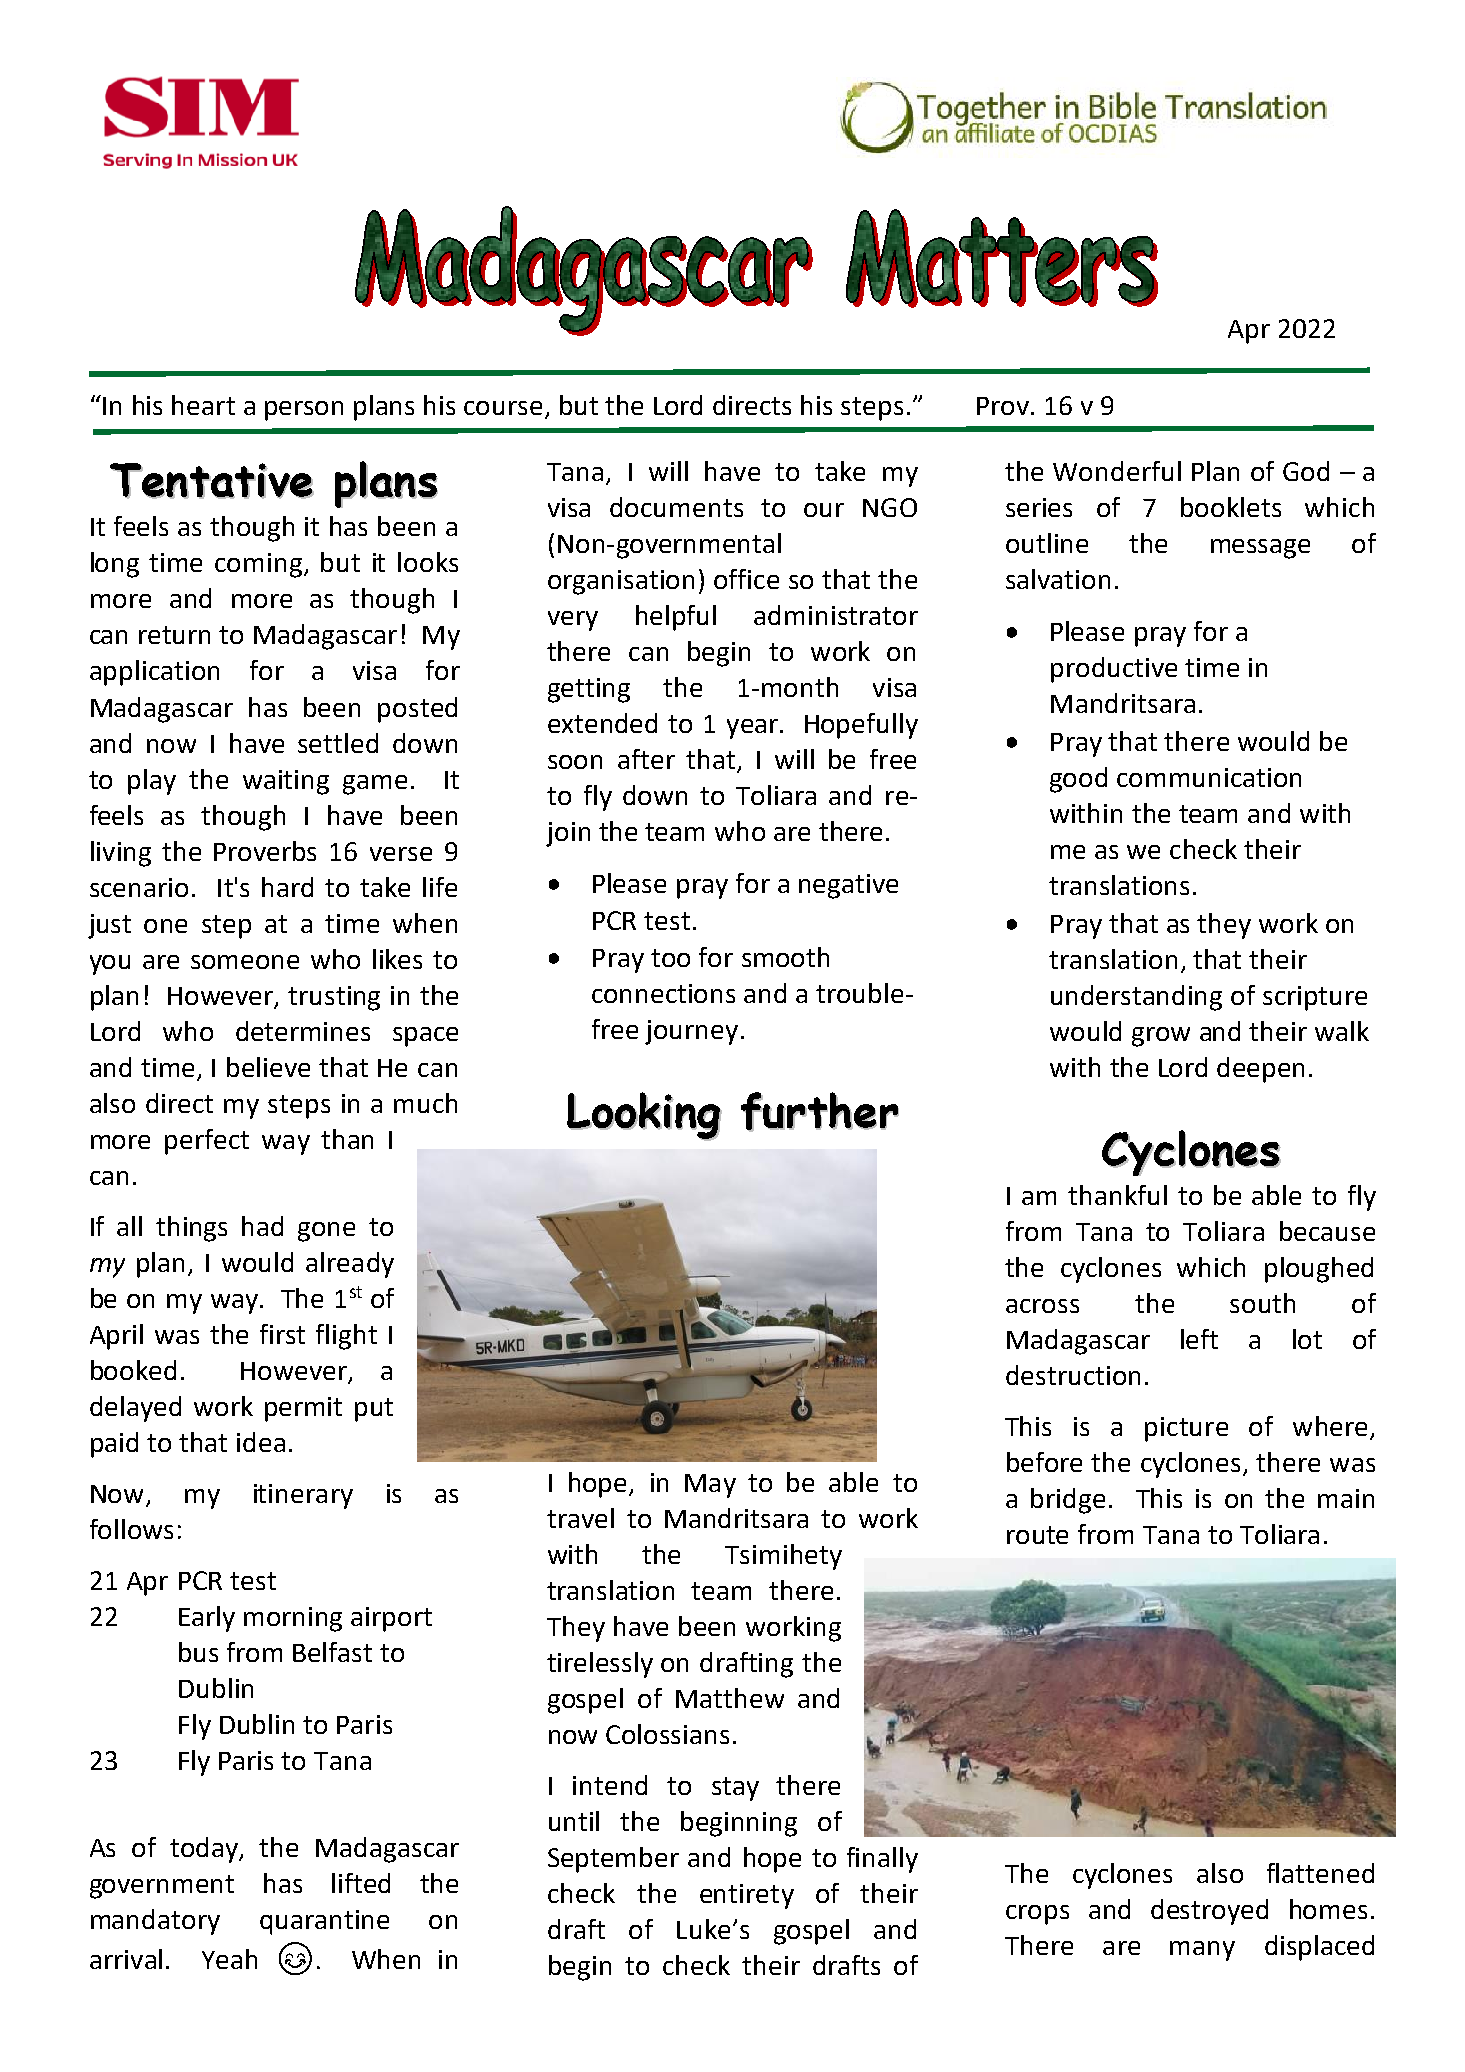 The width and height of the screenshot is (1465, 2072). Describe the element at coordinates (1209, 777) in the screenshot. I see `communication` at that location.
